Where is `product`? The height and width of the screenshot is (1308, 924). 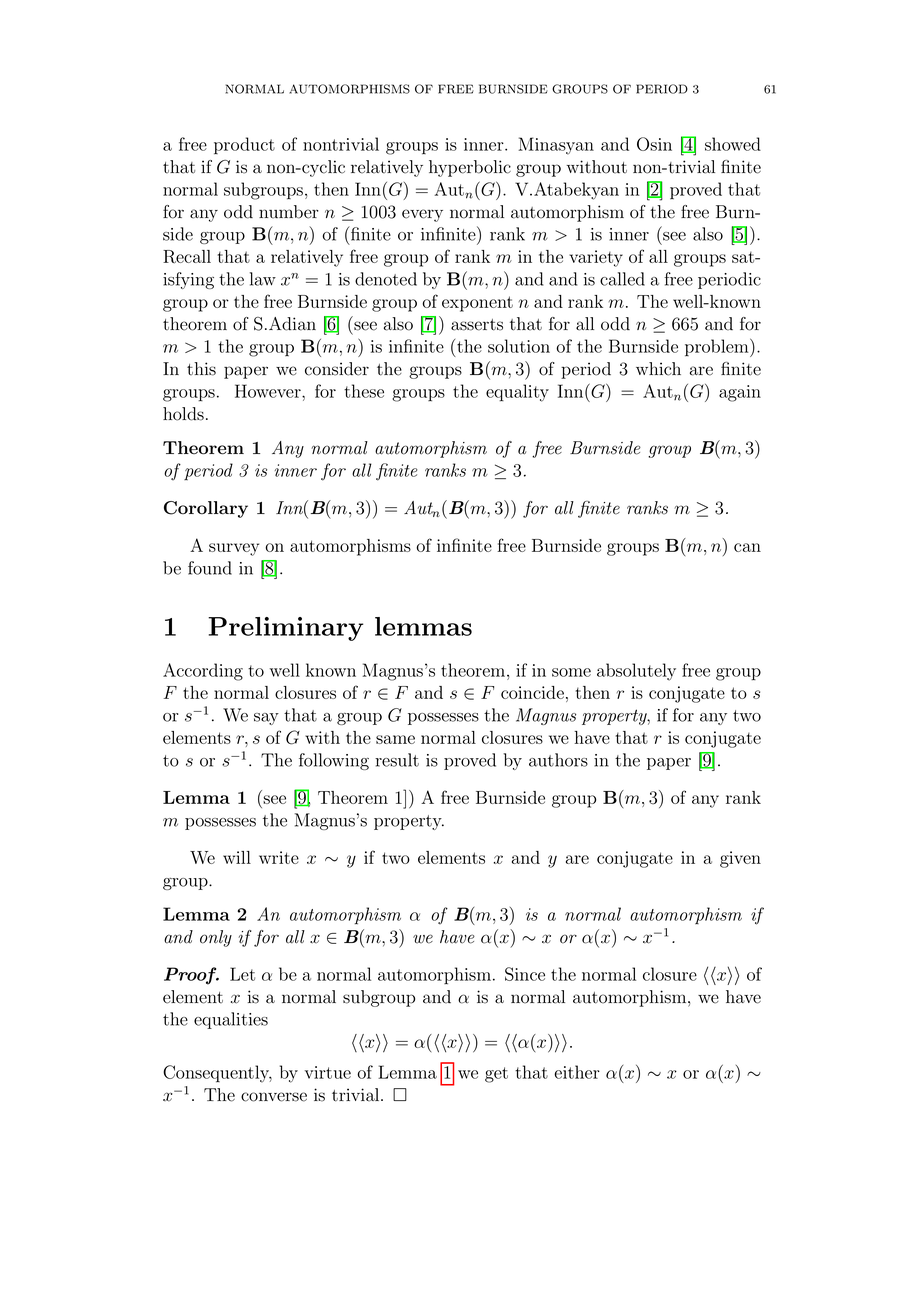
product is located at coordinates (244, 146).
